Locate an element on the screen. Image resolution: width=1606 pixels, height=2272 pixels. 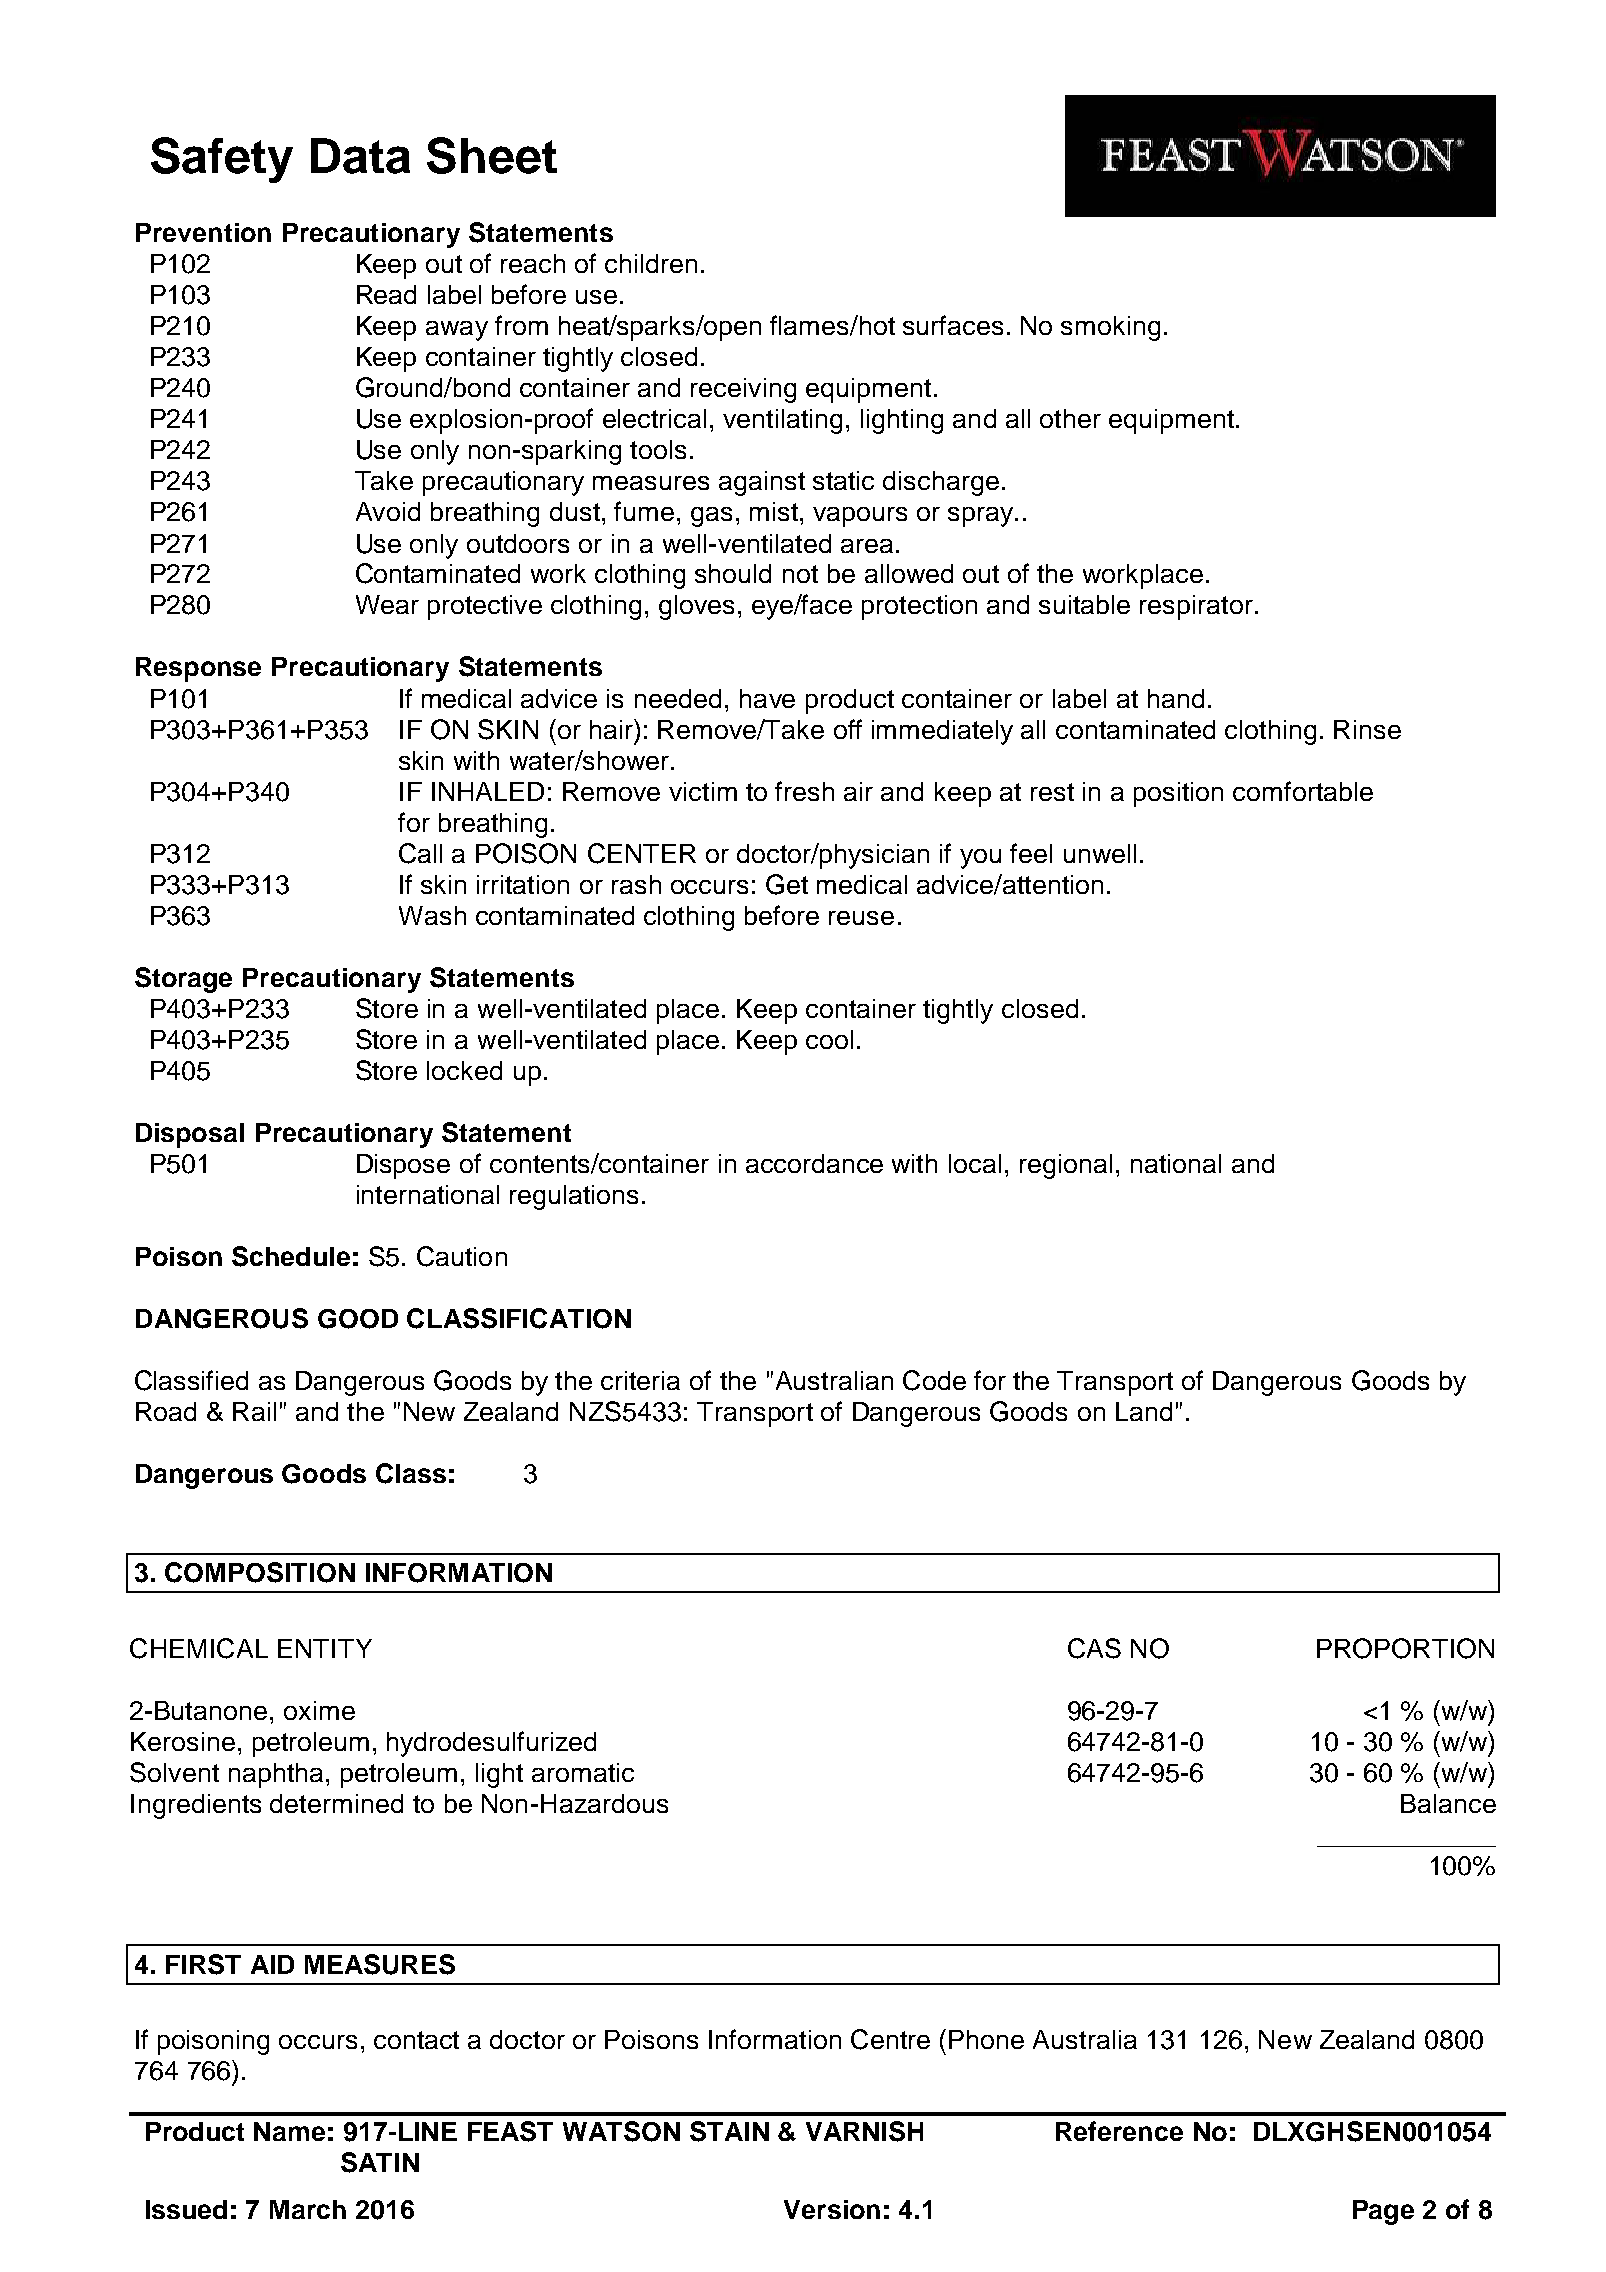
Dispose is located at coordinates (403, 1166).
